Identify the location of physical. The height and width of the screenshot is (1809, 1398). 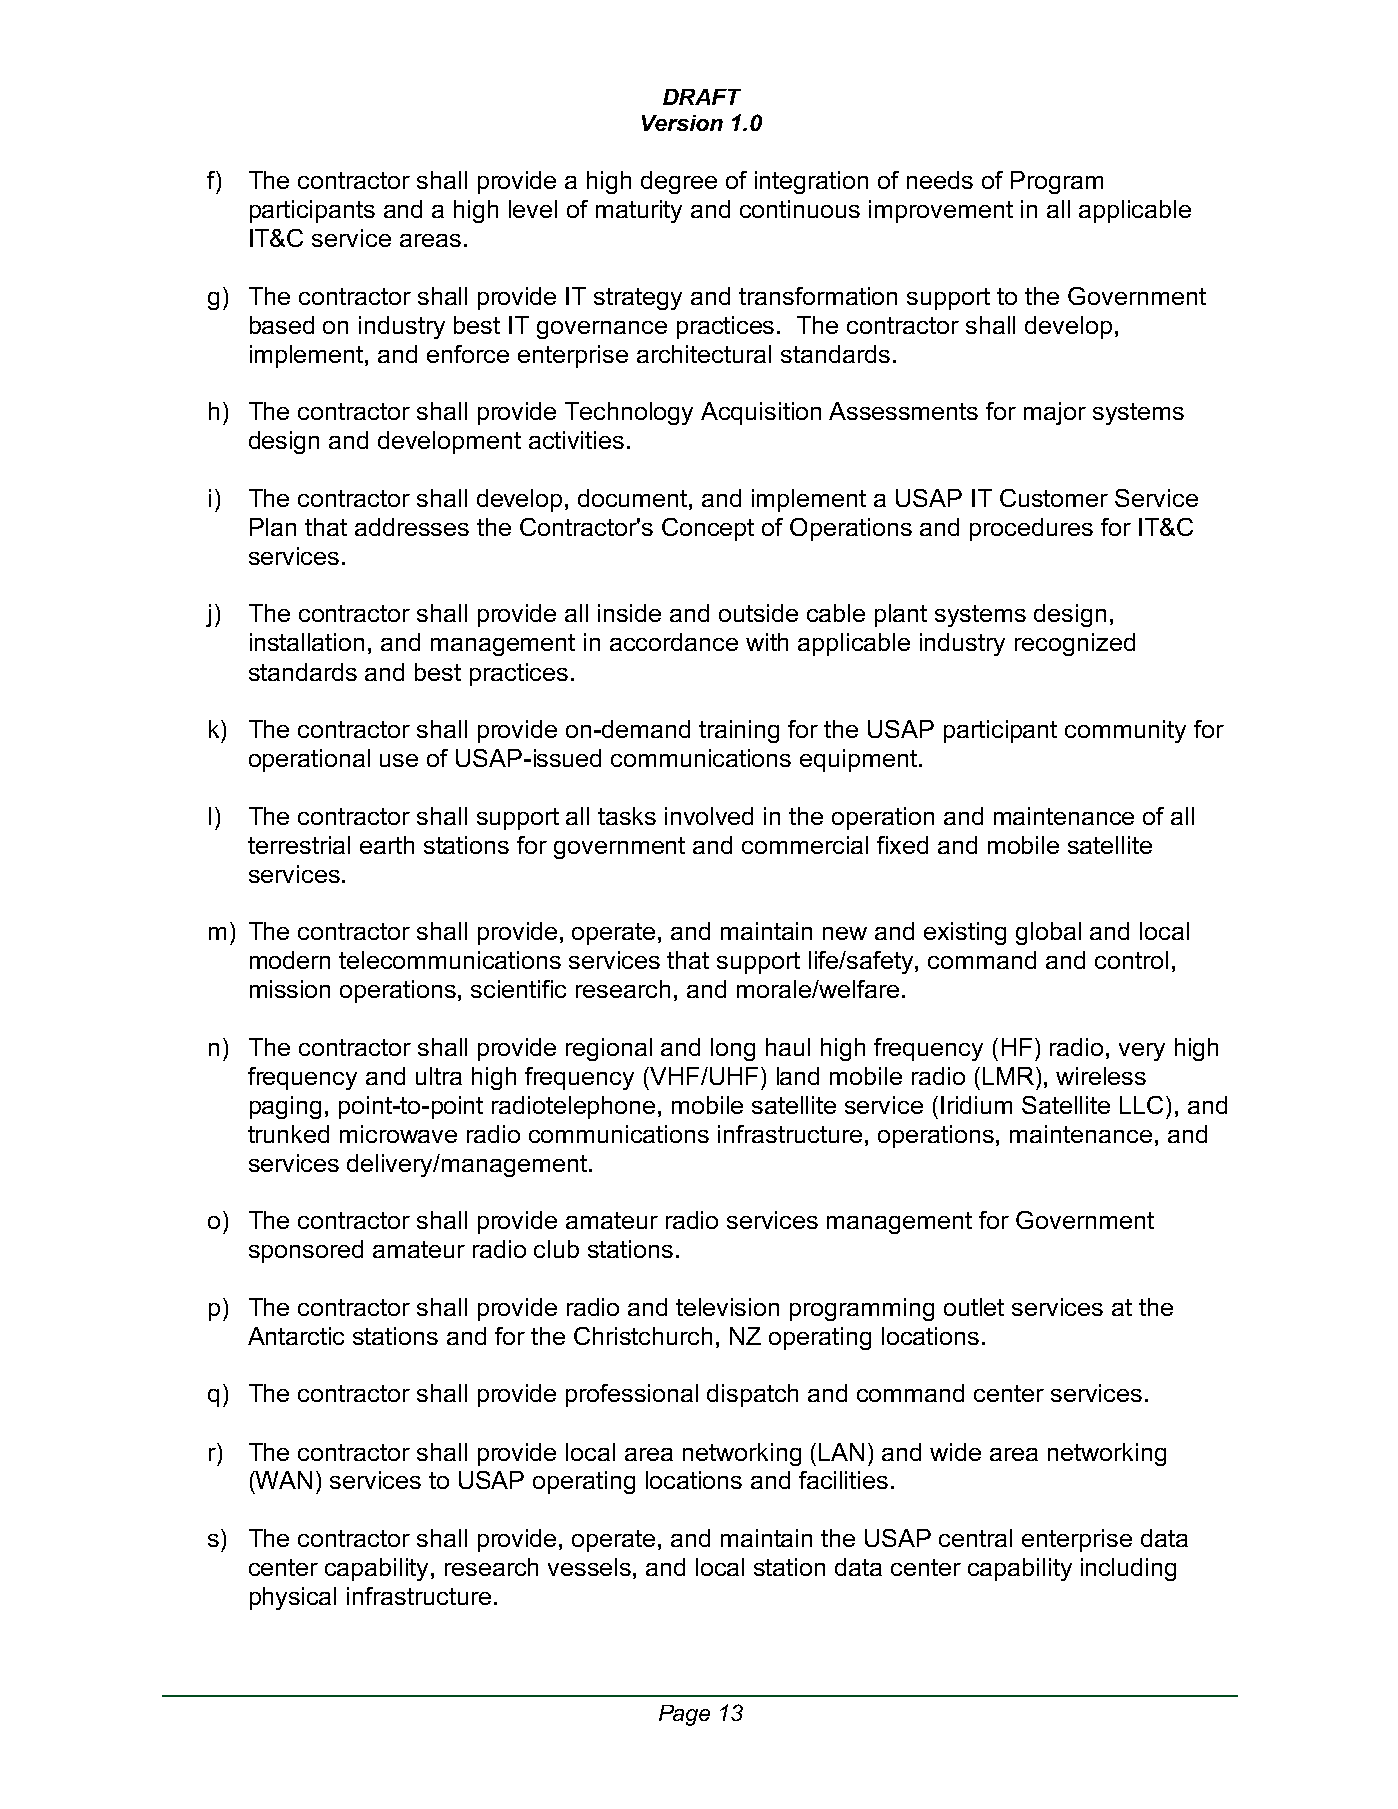
(293, 1598).
